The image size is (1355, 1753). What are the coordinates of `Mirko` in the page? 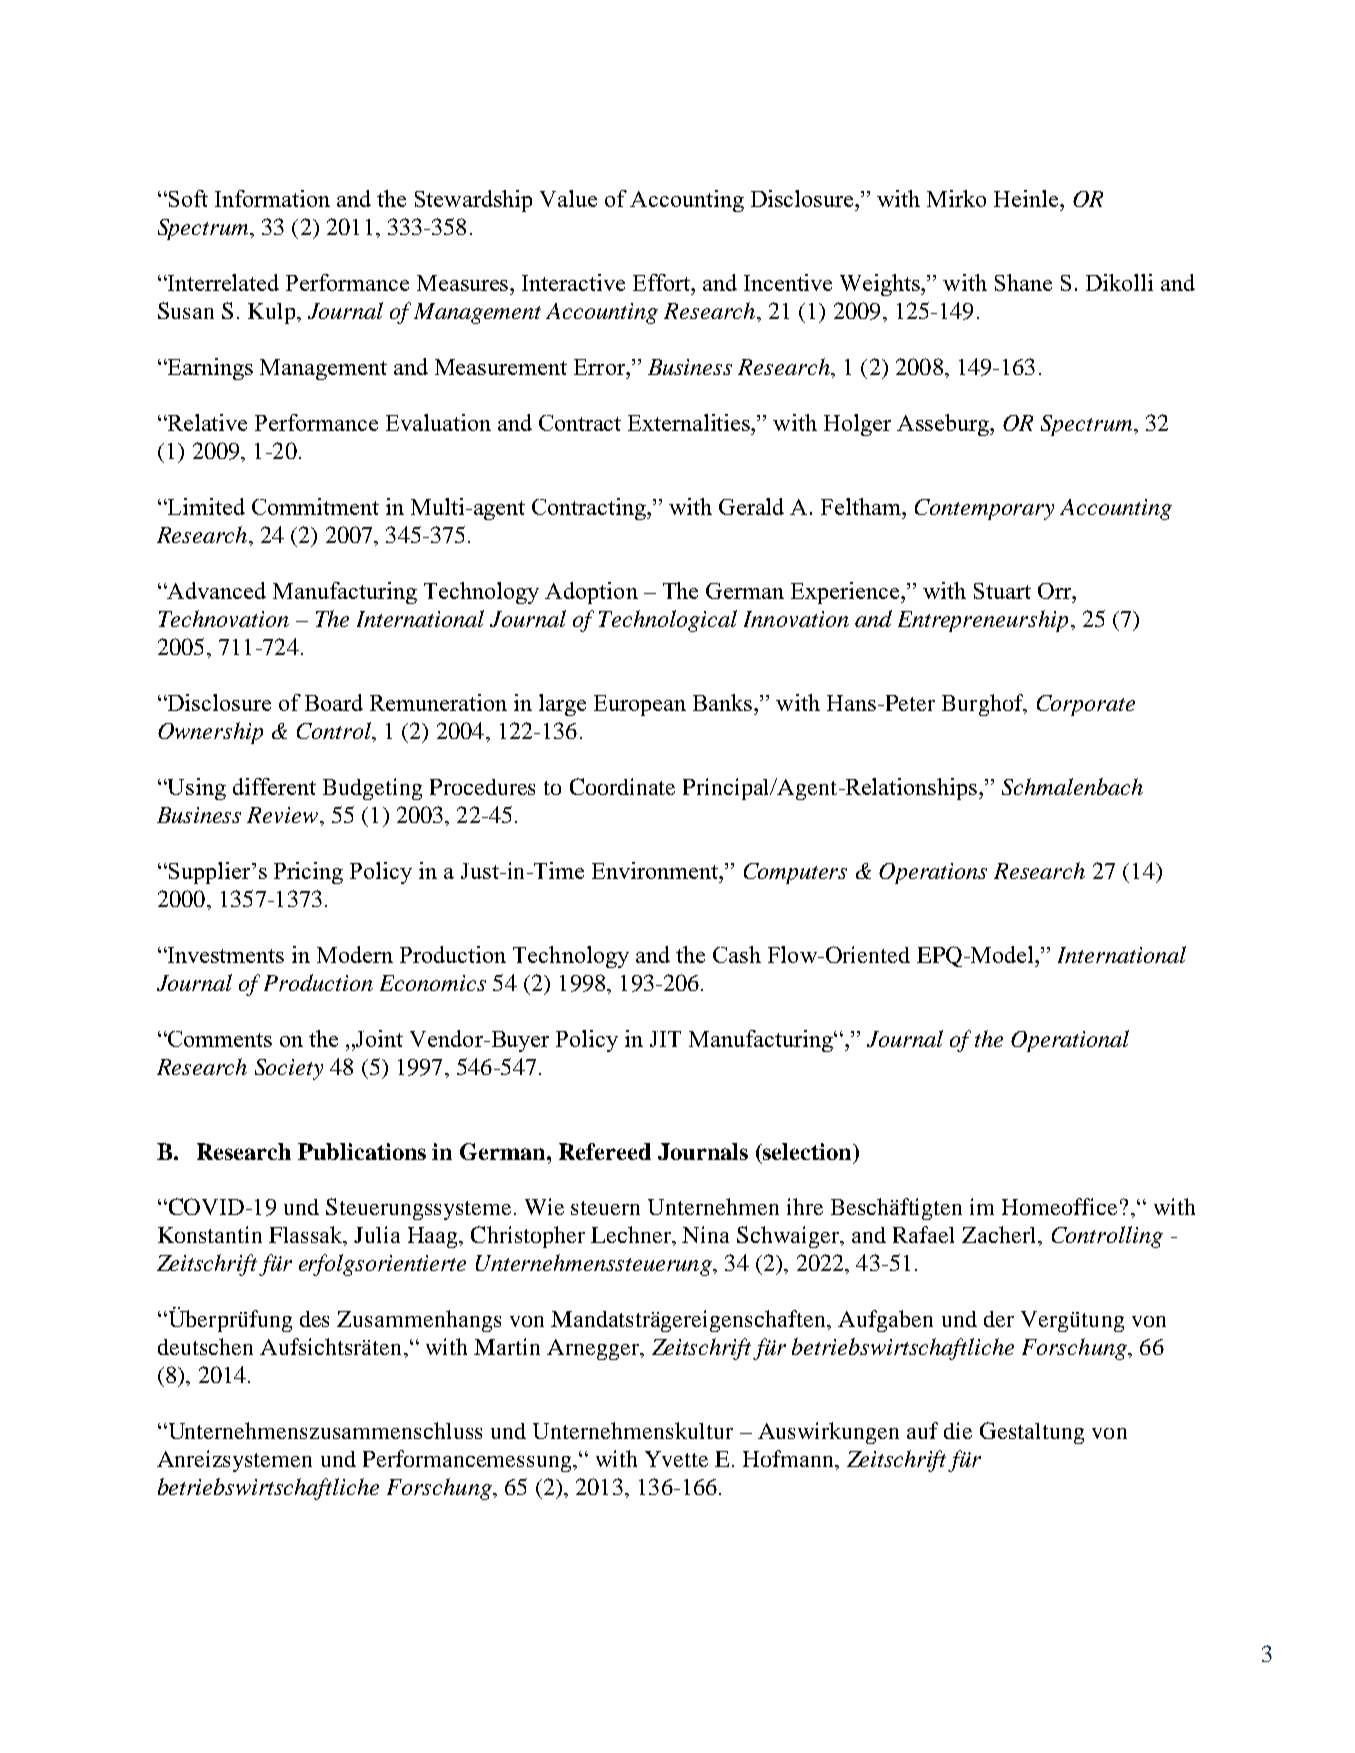 It's located at (956, 198).
